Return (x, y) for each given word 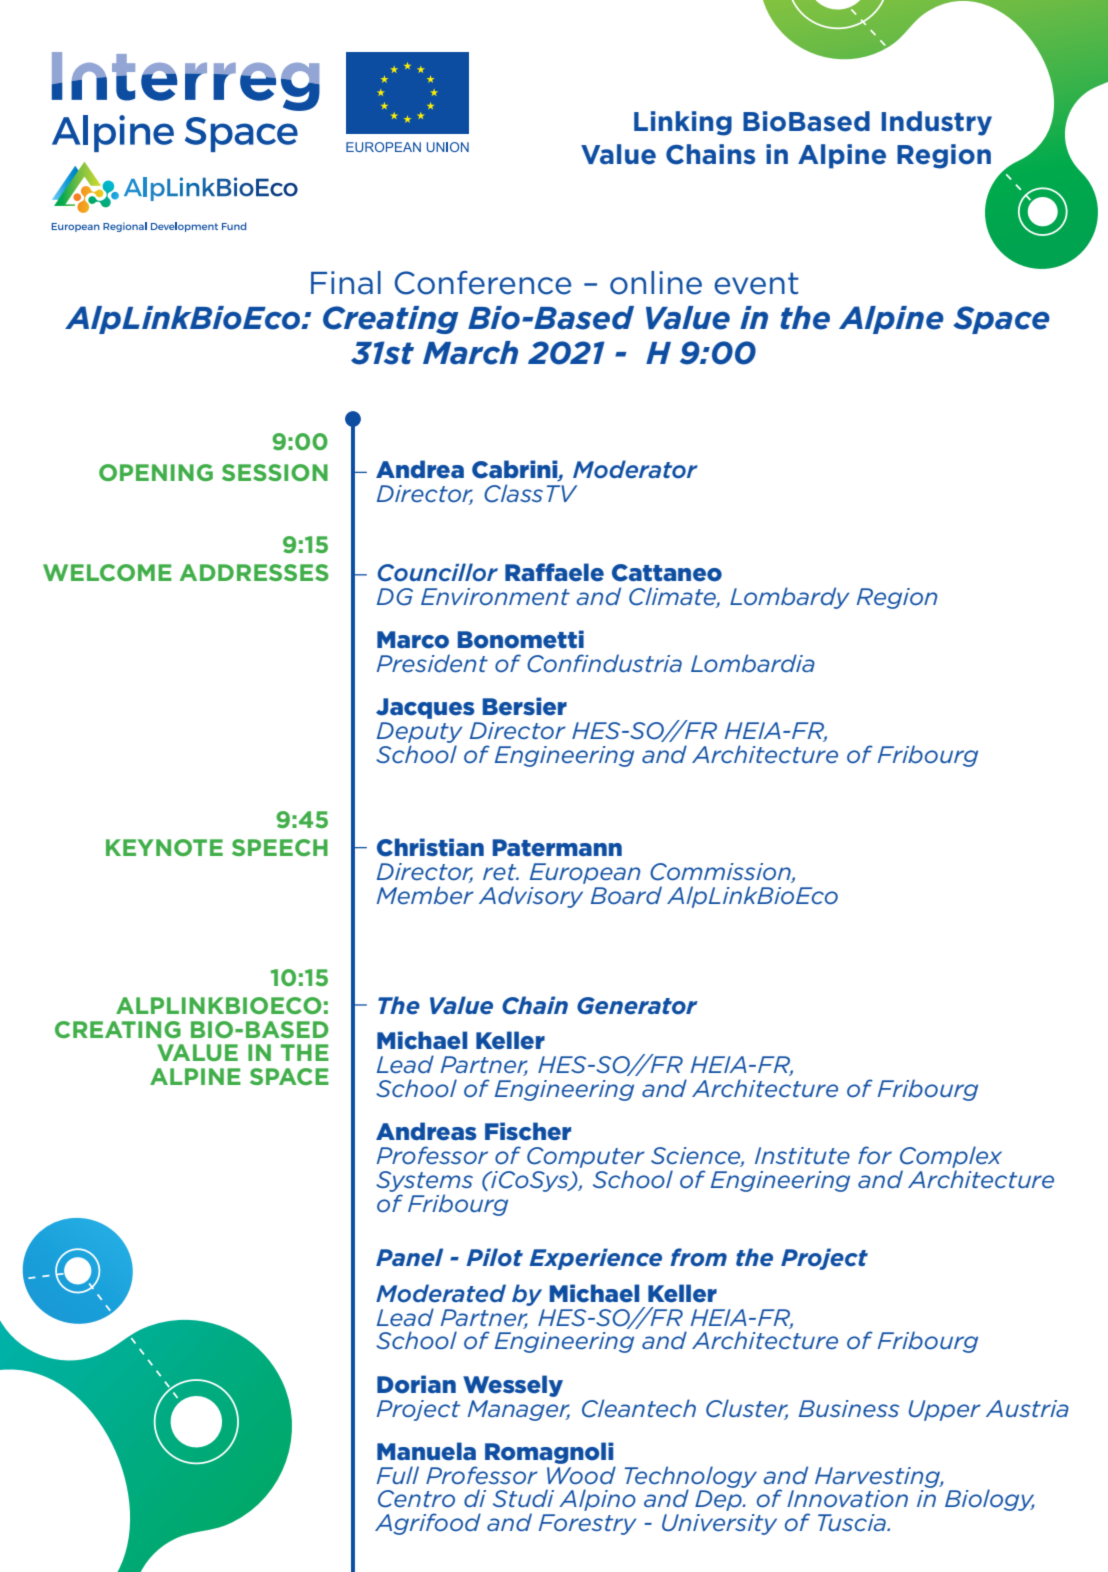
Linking (683, 123)
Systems (424, 1181)
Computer (586, 1157)
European (585, 873)
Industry (936, 123)
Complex (951, 1157)
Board (626, 895)
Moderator (635, 469)
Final (346, 283)
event (756, 283)
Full (398, 1475)
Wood (581, 1475)
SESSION (275, 472)
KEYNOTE (164, 847)
